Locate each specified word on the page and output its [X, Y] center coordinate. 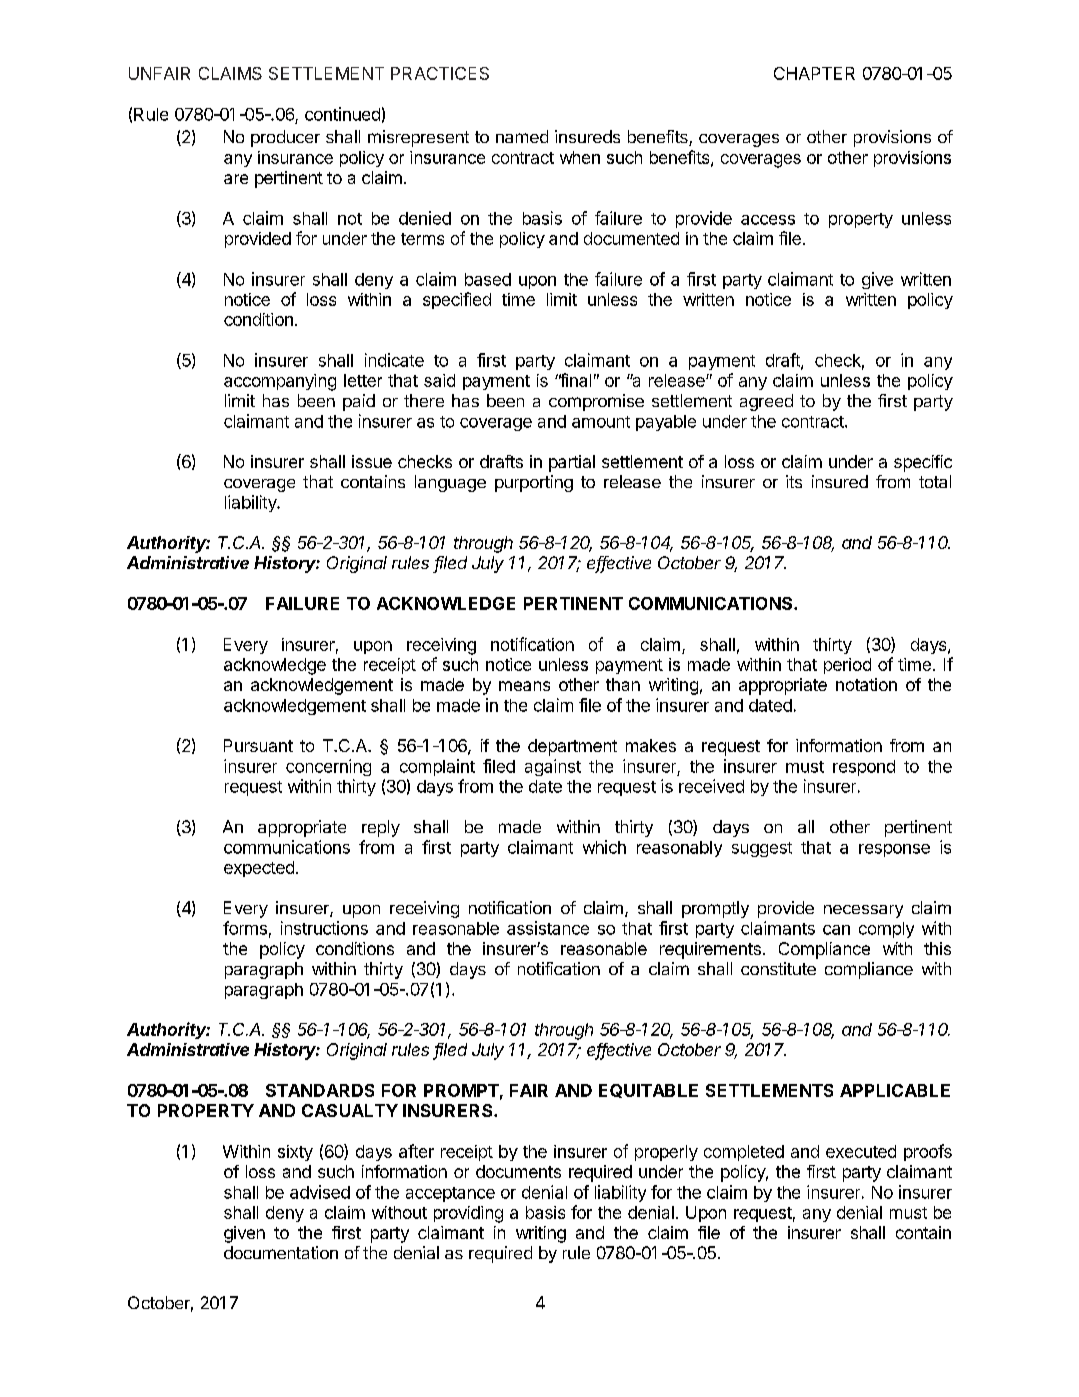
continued [342, 114]
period [847, 666]
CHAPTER [814, 73]
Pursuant [258, 745]
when [580, 157]
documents [518, 1171]
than [623, 684]
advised [320, 1192]
